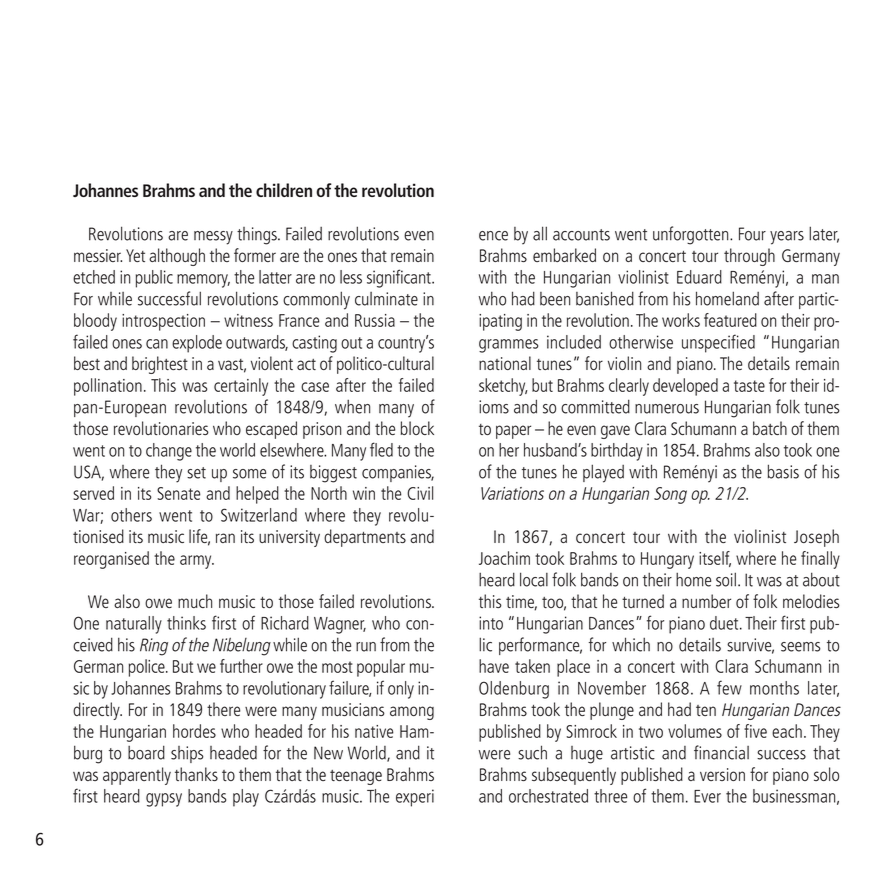 This page has width=884, height=876. What do you see at coordinates (196, 774) in the page?
I see `thanks` at bounding box center [196, 774].
